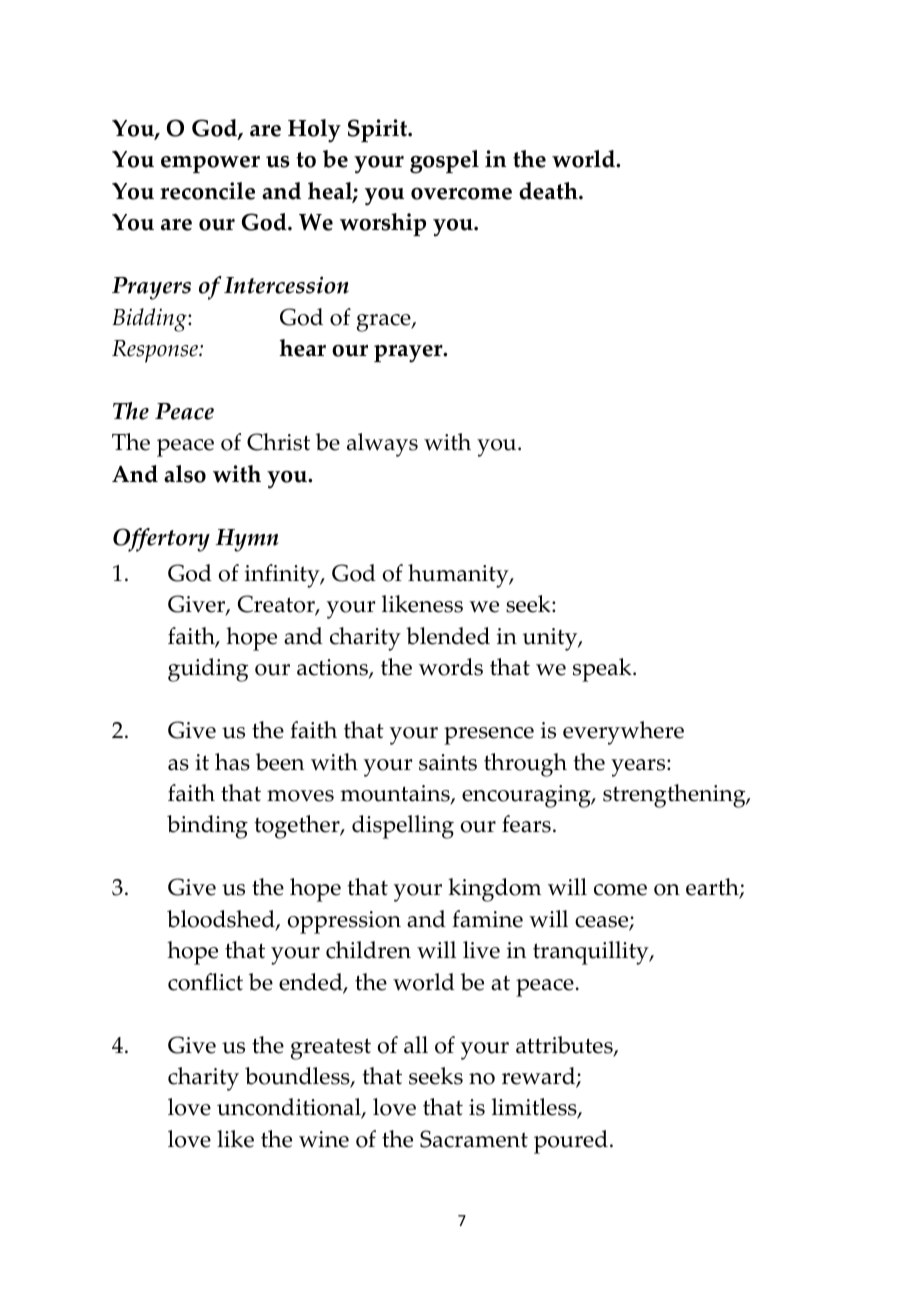  I want to click on words, so click(451, 667).
